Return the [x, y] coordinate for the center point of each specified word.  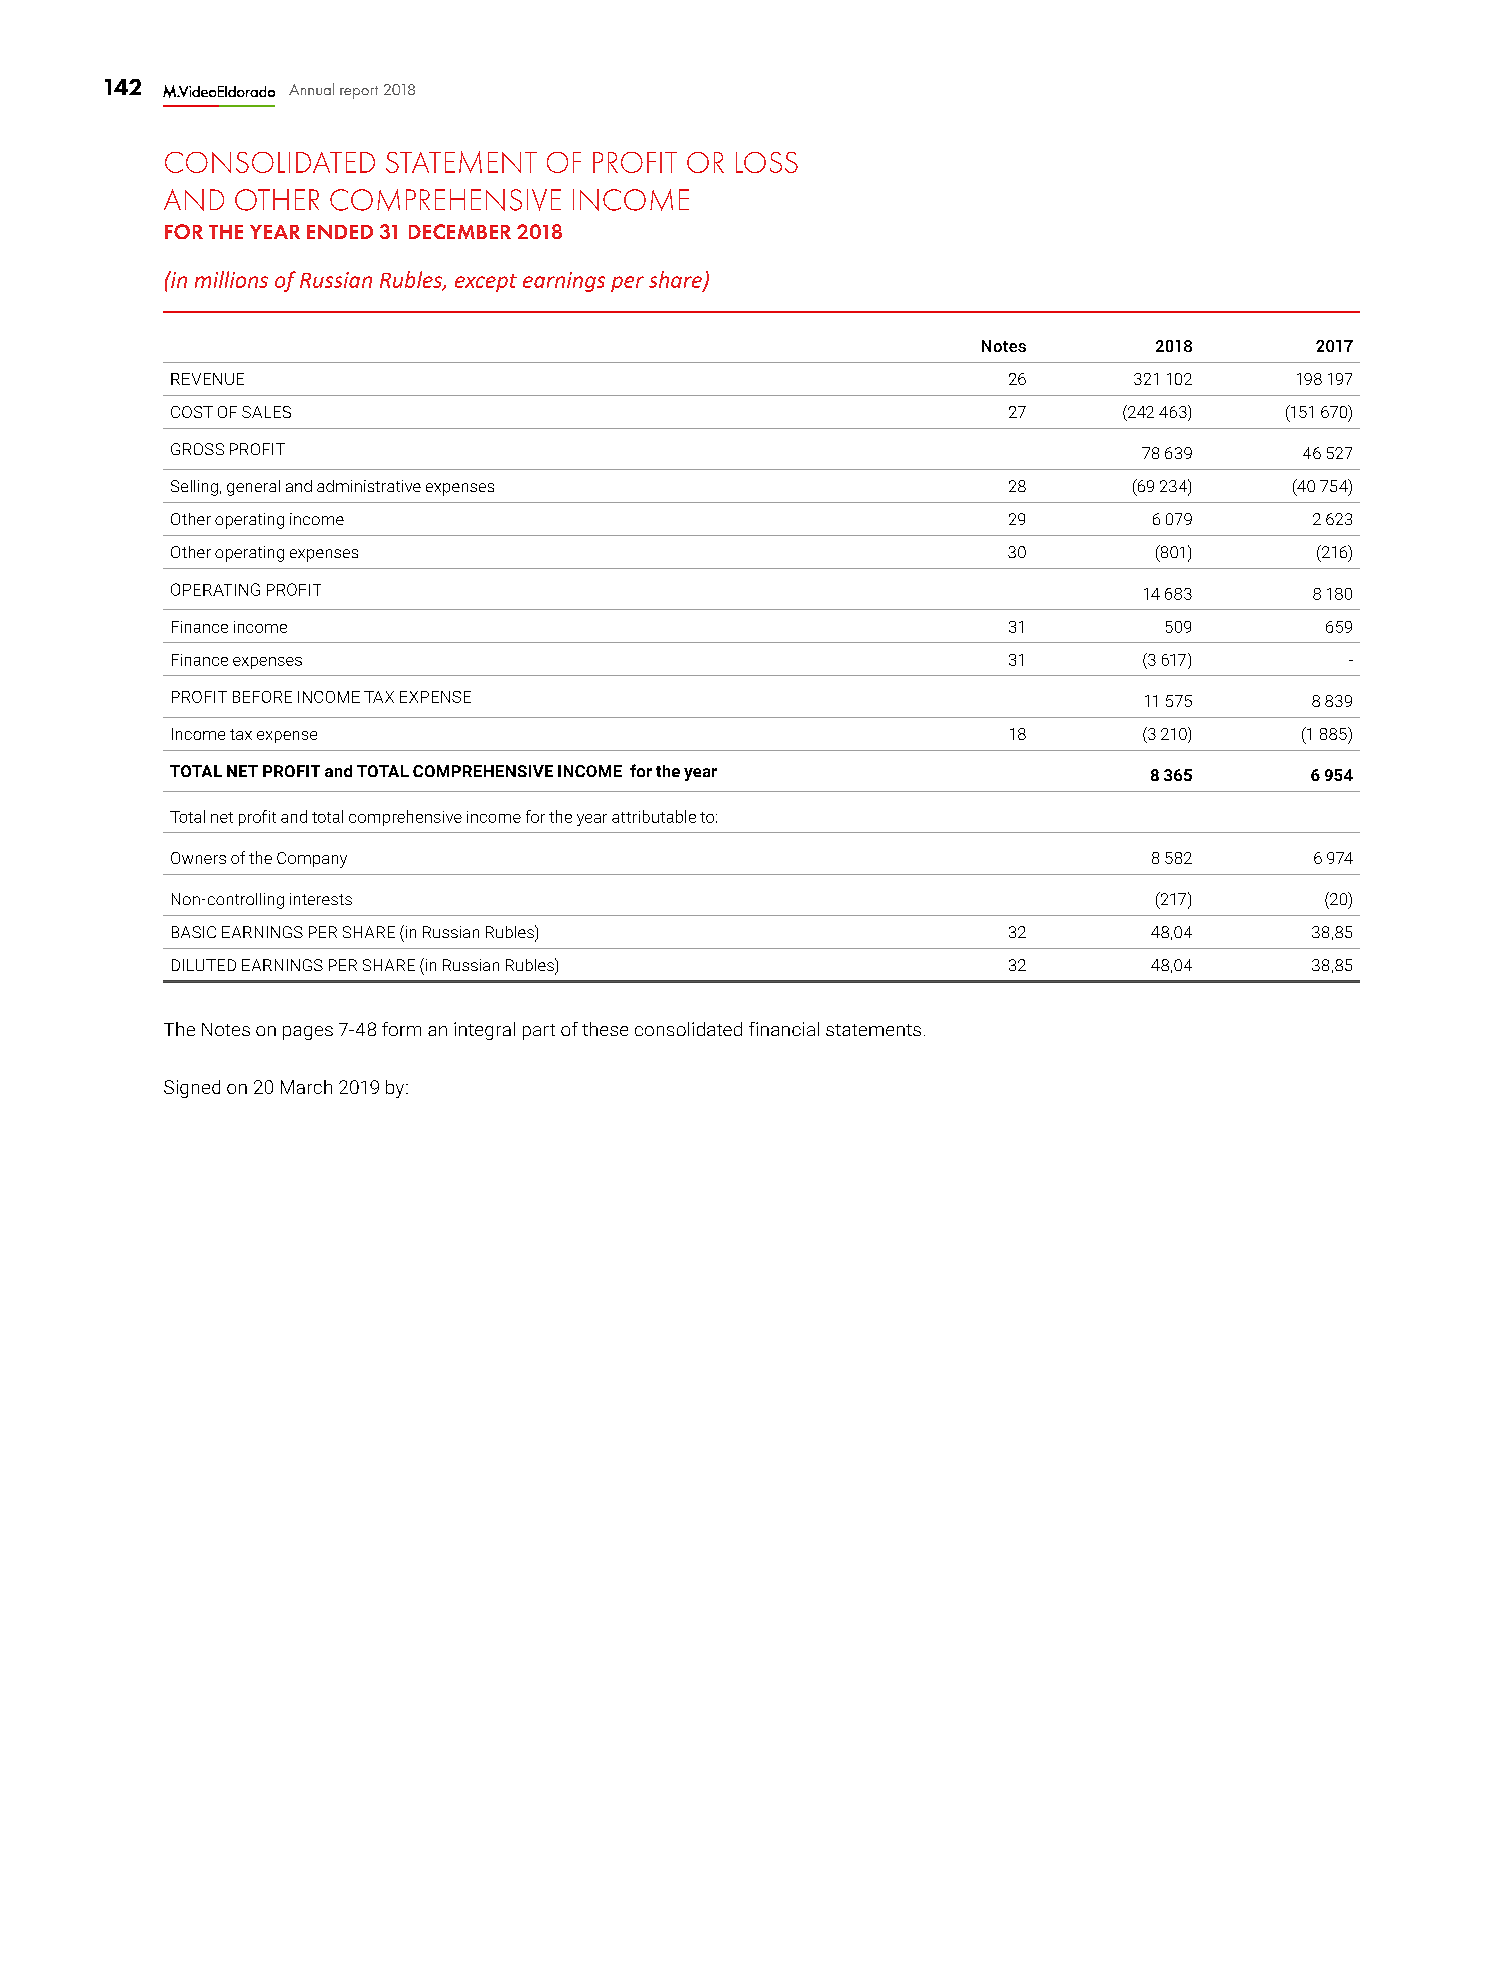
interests [321, 899]
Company [312, 860]
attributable [654, 816]
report [359, 92]
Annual [311, 89]
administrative [369, 486]
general [253, 488]
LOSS [767, 162]
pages [308, 1033]
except [486, 283]
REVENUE [207, 379]
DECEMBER [460, 231]
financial [784, 1029]
